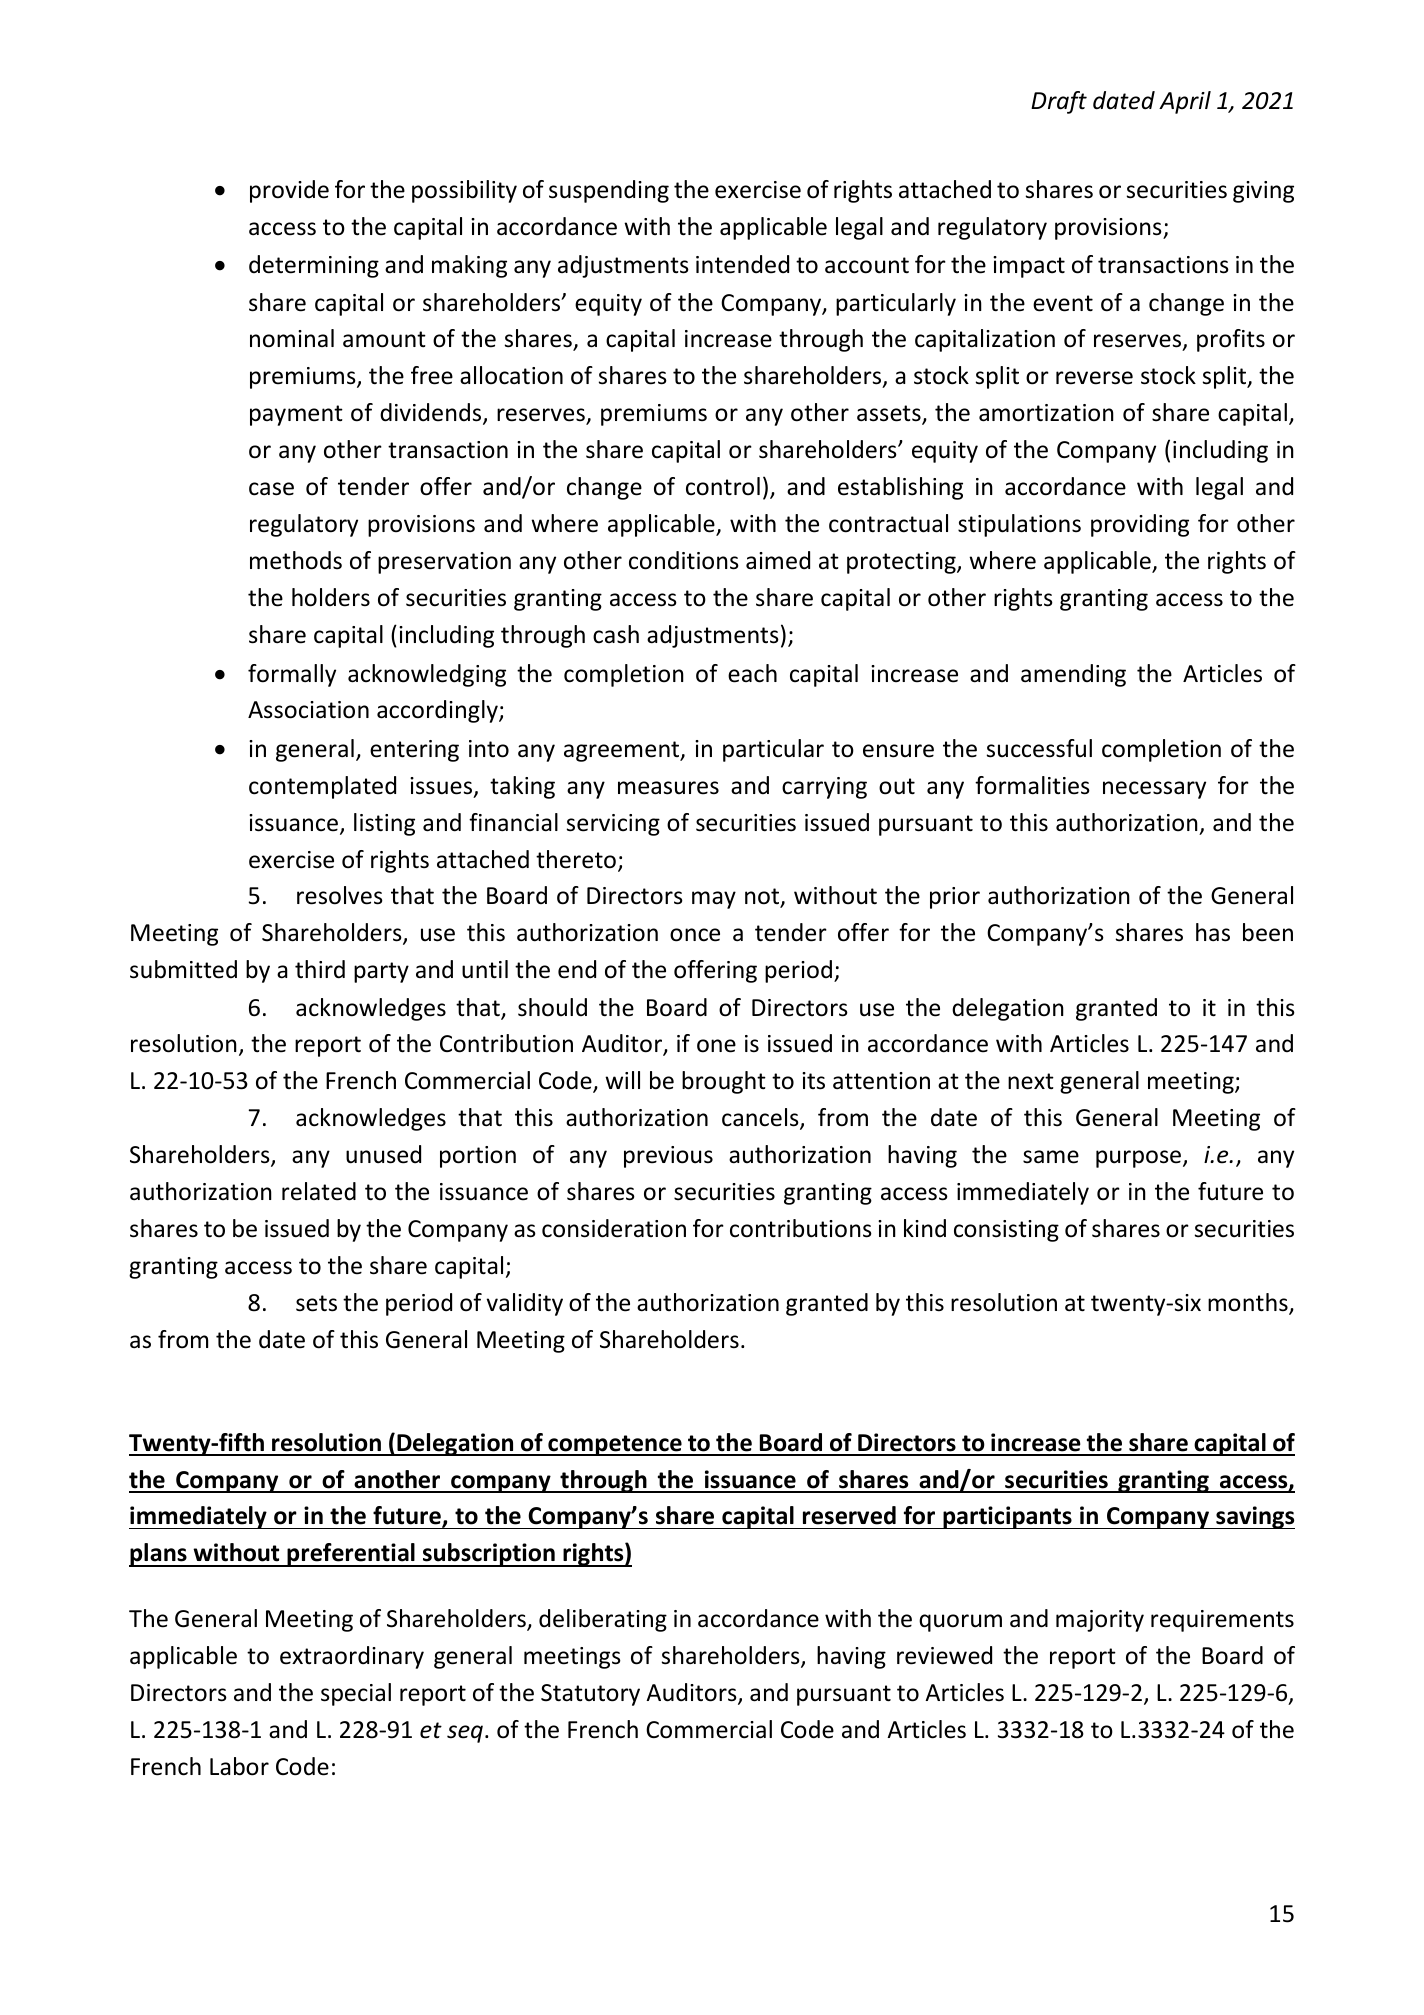 The height and width of the image is (2015, 1424). What do you see at coordinates (319, 1191) in the image?
I see `related` at bounding box center [319, 1191].
